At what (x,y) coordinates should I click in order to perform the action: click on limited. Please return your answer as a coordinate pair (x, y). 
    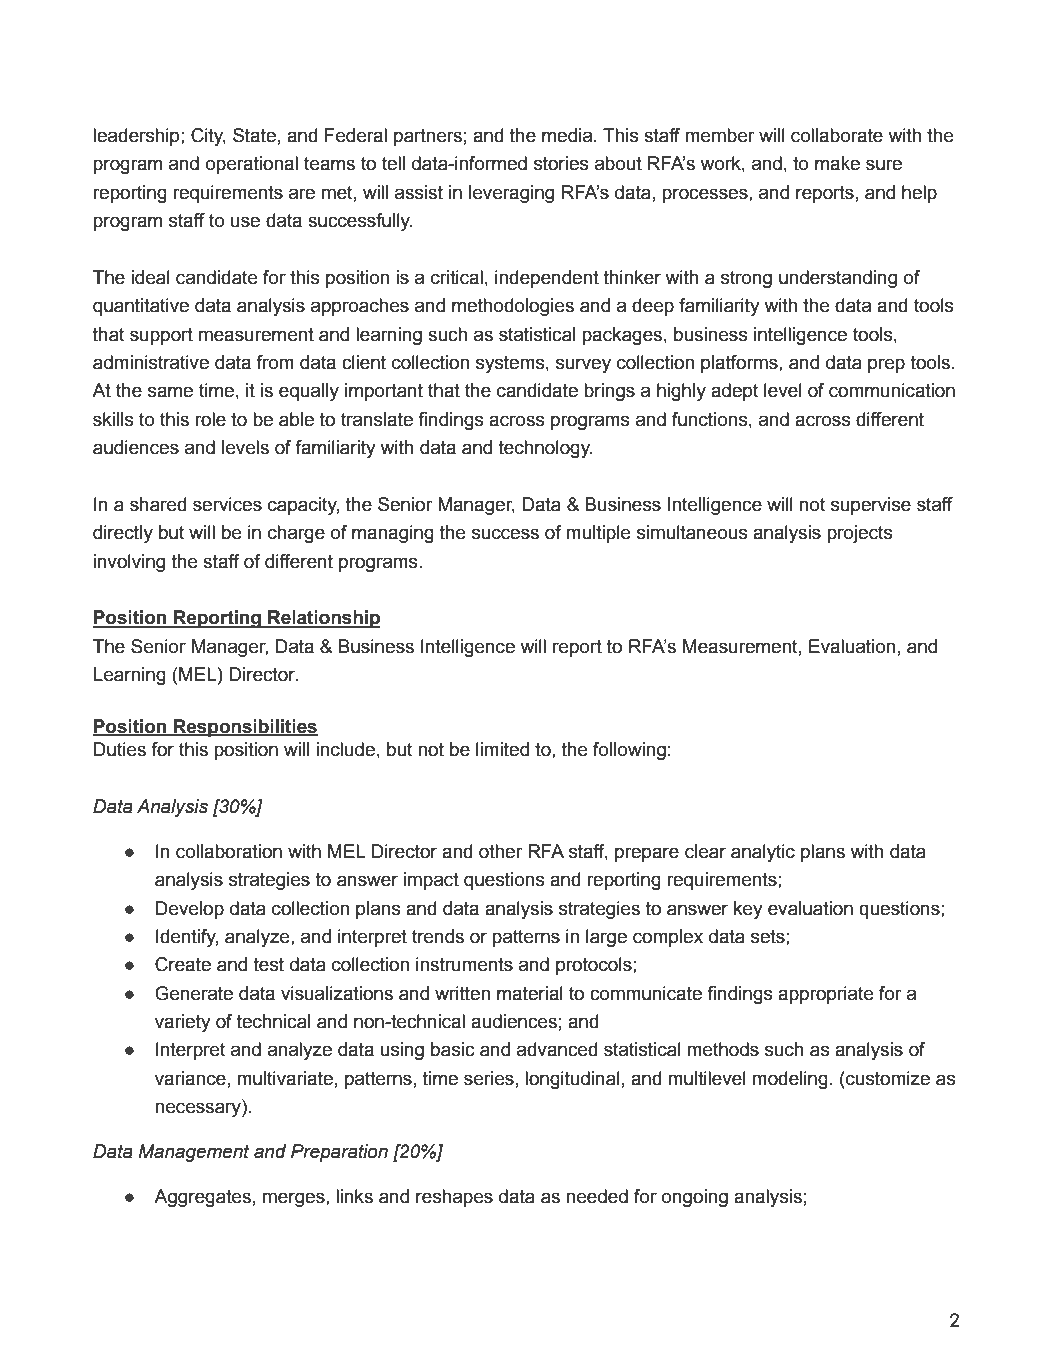
    Looking at the image, I should click on (502, 749).
